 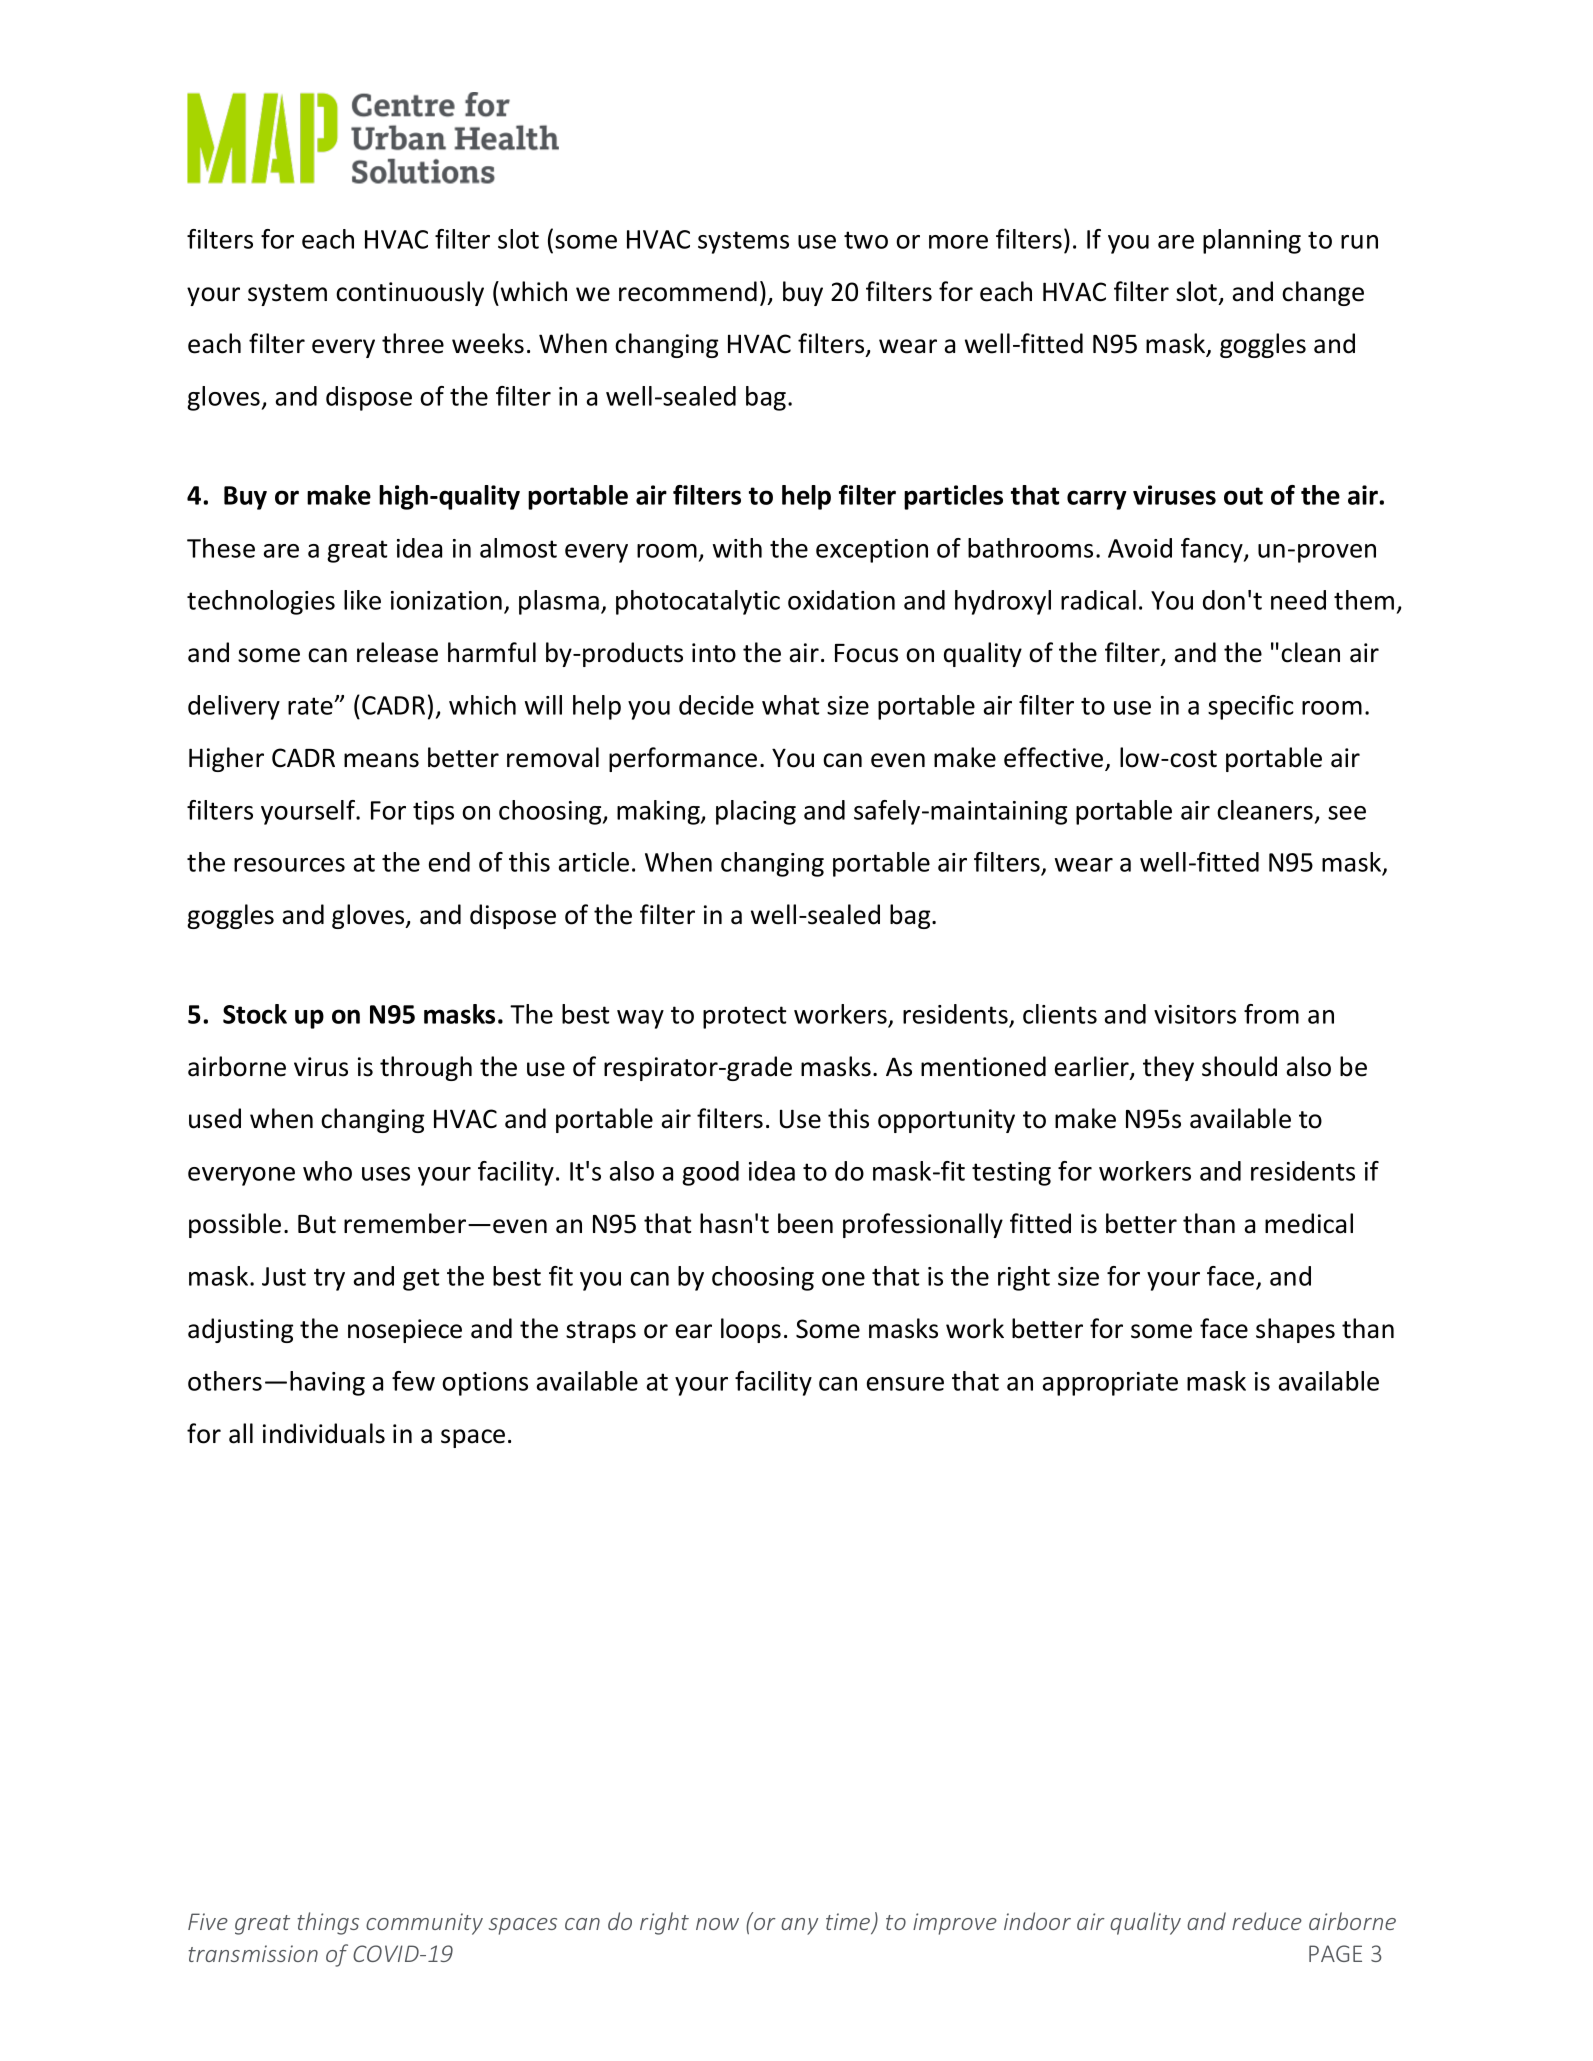 I want to click on rate, so click(x=311, y=706).
